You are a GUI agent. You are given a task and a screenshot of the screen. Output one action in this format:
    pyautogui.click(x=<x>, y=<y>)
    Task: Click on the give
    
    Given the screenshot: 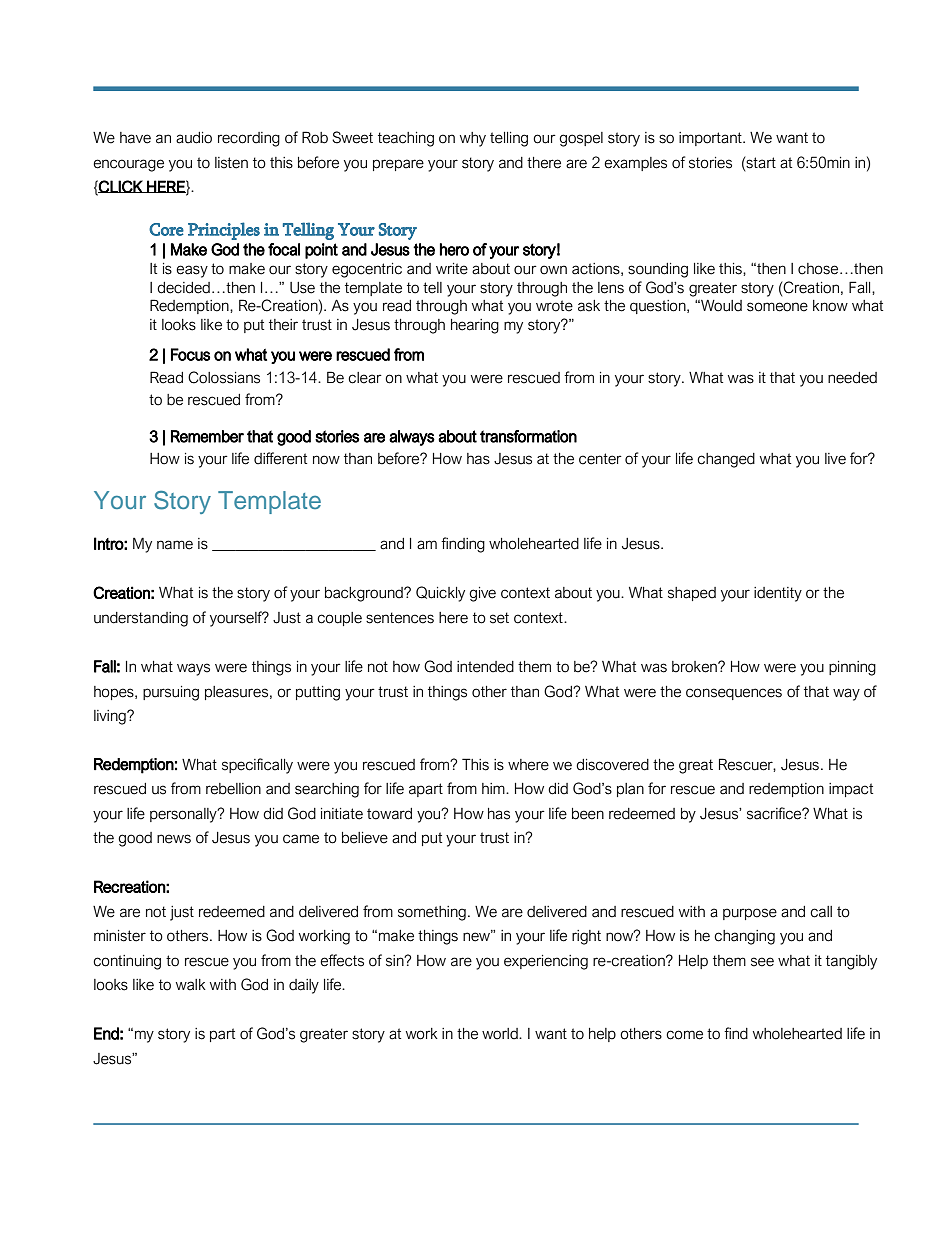 What is the action you would take?
    pyautogui.click(x=482, y=594)
